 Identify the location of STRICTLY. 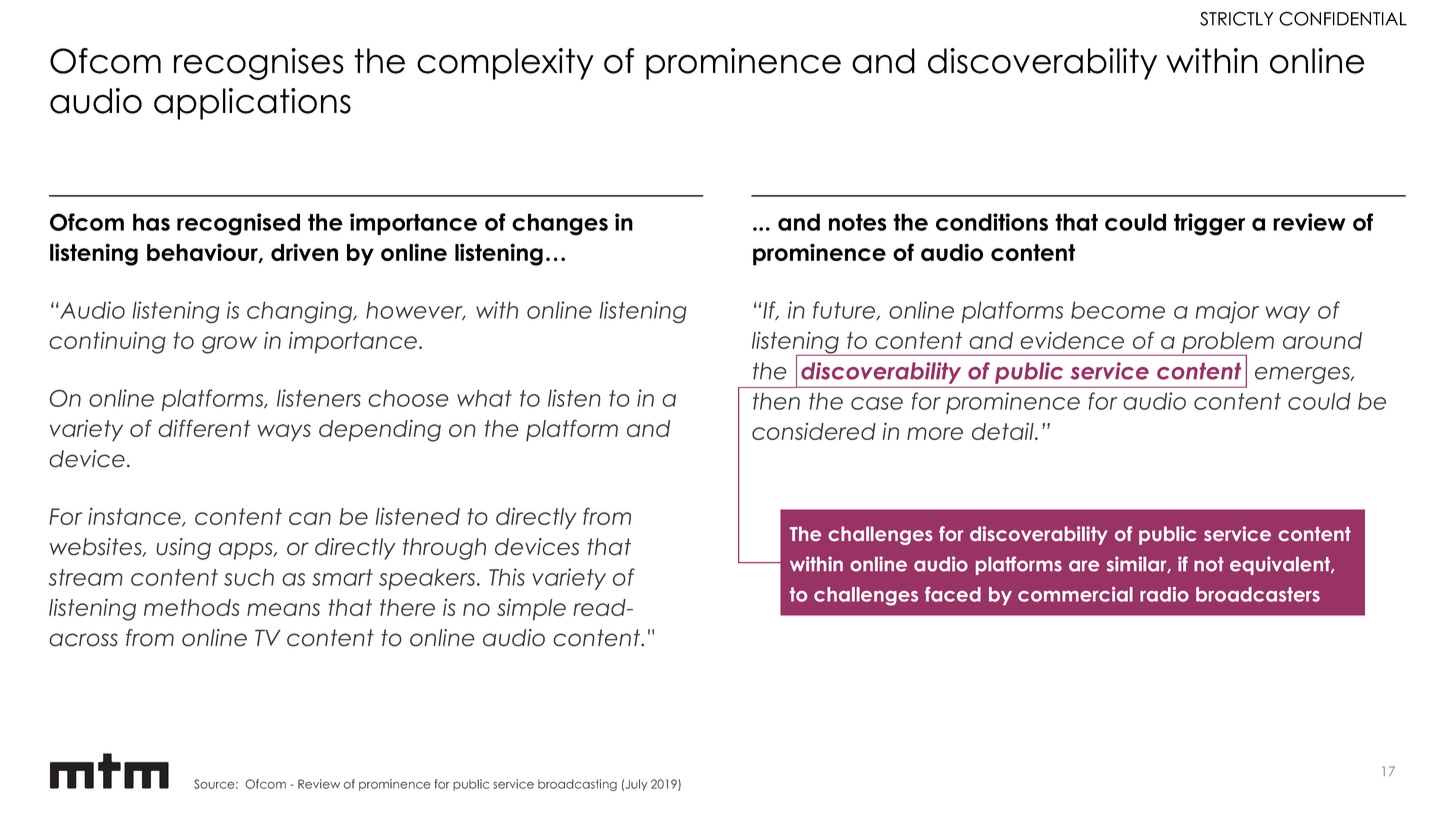
(1236, 18).
